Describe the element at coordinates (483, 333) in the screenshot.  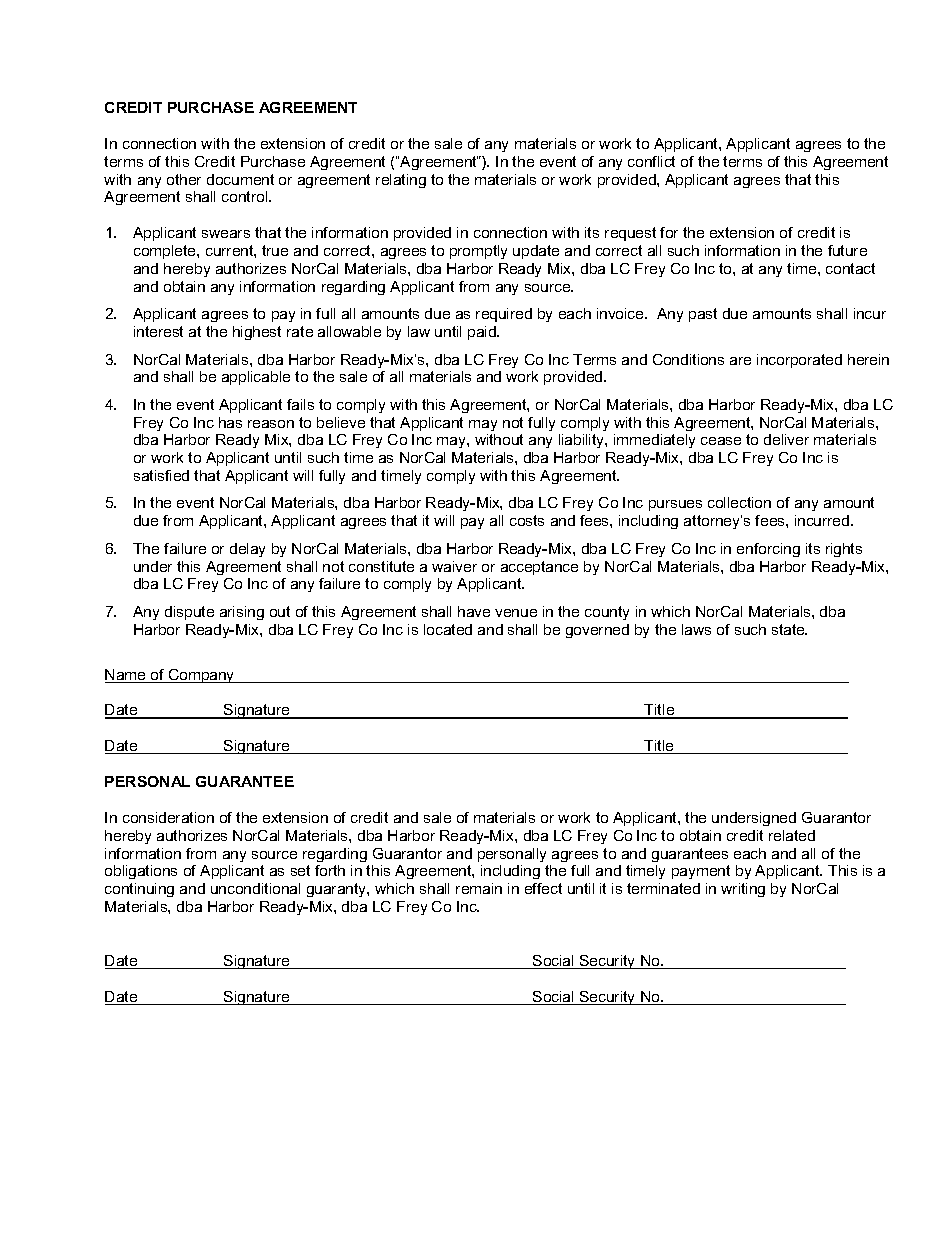
I see `paid` at that location.
